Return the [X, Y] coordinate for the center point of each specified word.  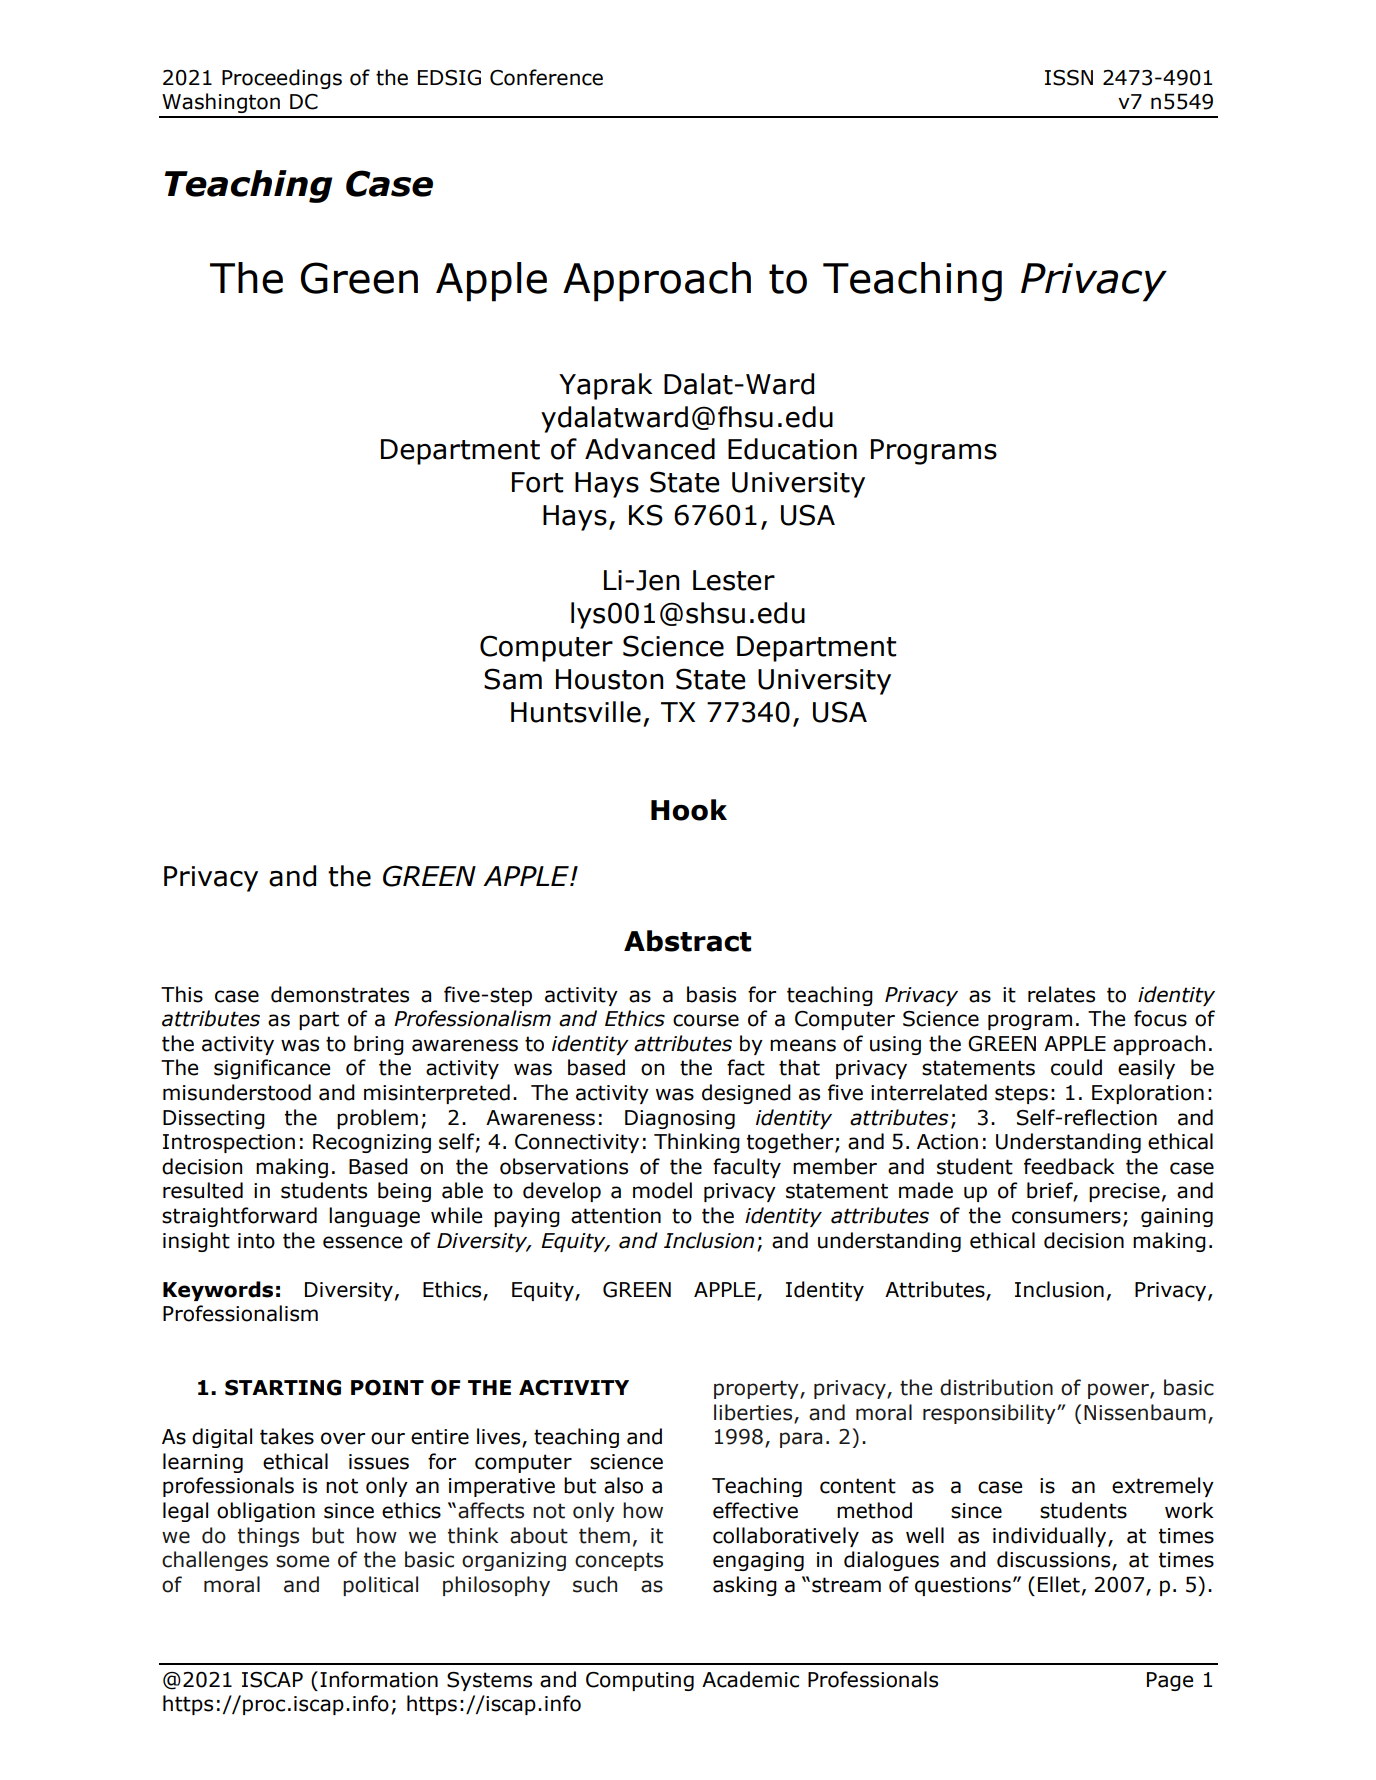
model [662, 1190]
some [302, 1561]
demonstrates [340, 994]
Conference [546, 77]
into [256, 1241]
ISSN [1069, 78]
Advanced [650, 449]
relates [1061, 994]
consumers [1066, 1217]
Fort [538, 482]
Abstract [687, 941]
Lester [734, 580]
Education [792, 449]
